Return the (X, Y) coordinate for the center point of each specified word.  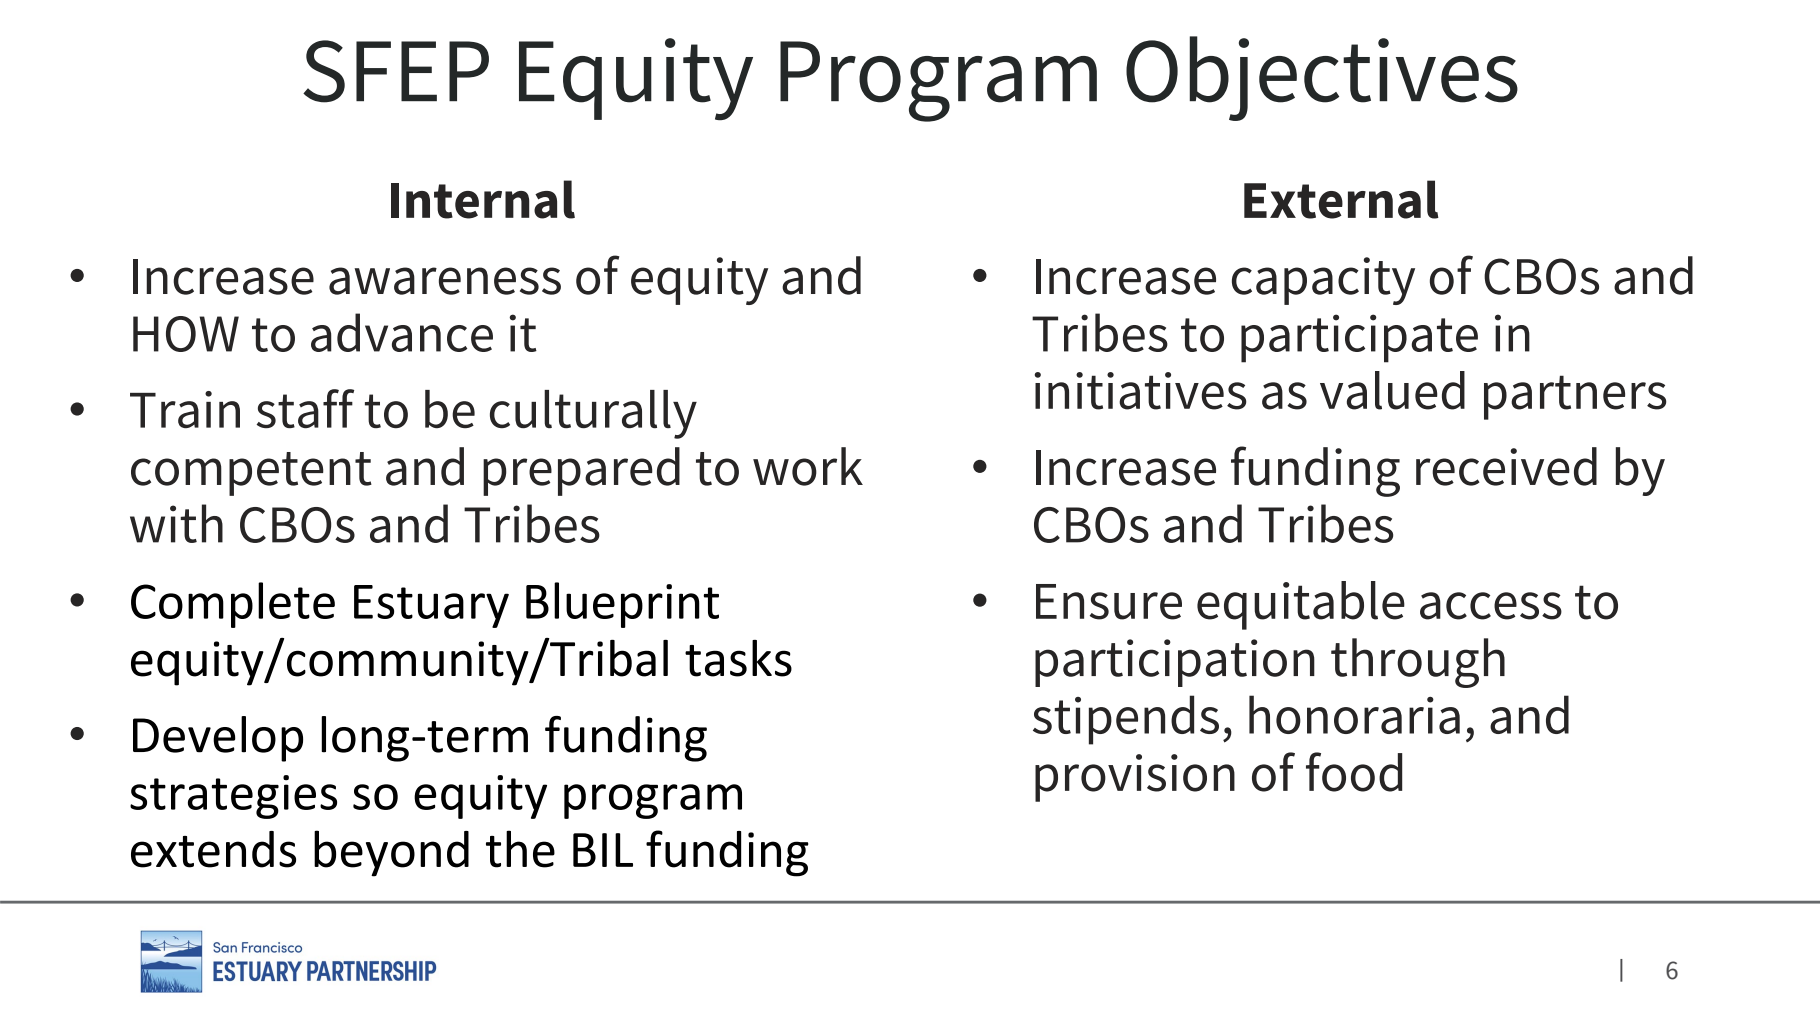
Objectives (1322, 78)
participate (1359, 338)
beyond (391, 853)
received (1506, 466)
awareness (445, 281)
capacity (1323, 281)
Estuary (431, 606)
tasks (738, 658)
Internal (483, 199)
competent (251, 474)
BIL (603, 850)
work (808, 466)
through (1418, 663)
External (1341, 199)
